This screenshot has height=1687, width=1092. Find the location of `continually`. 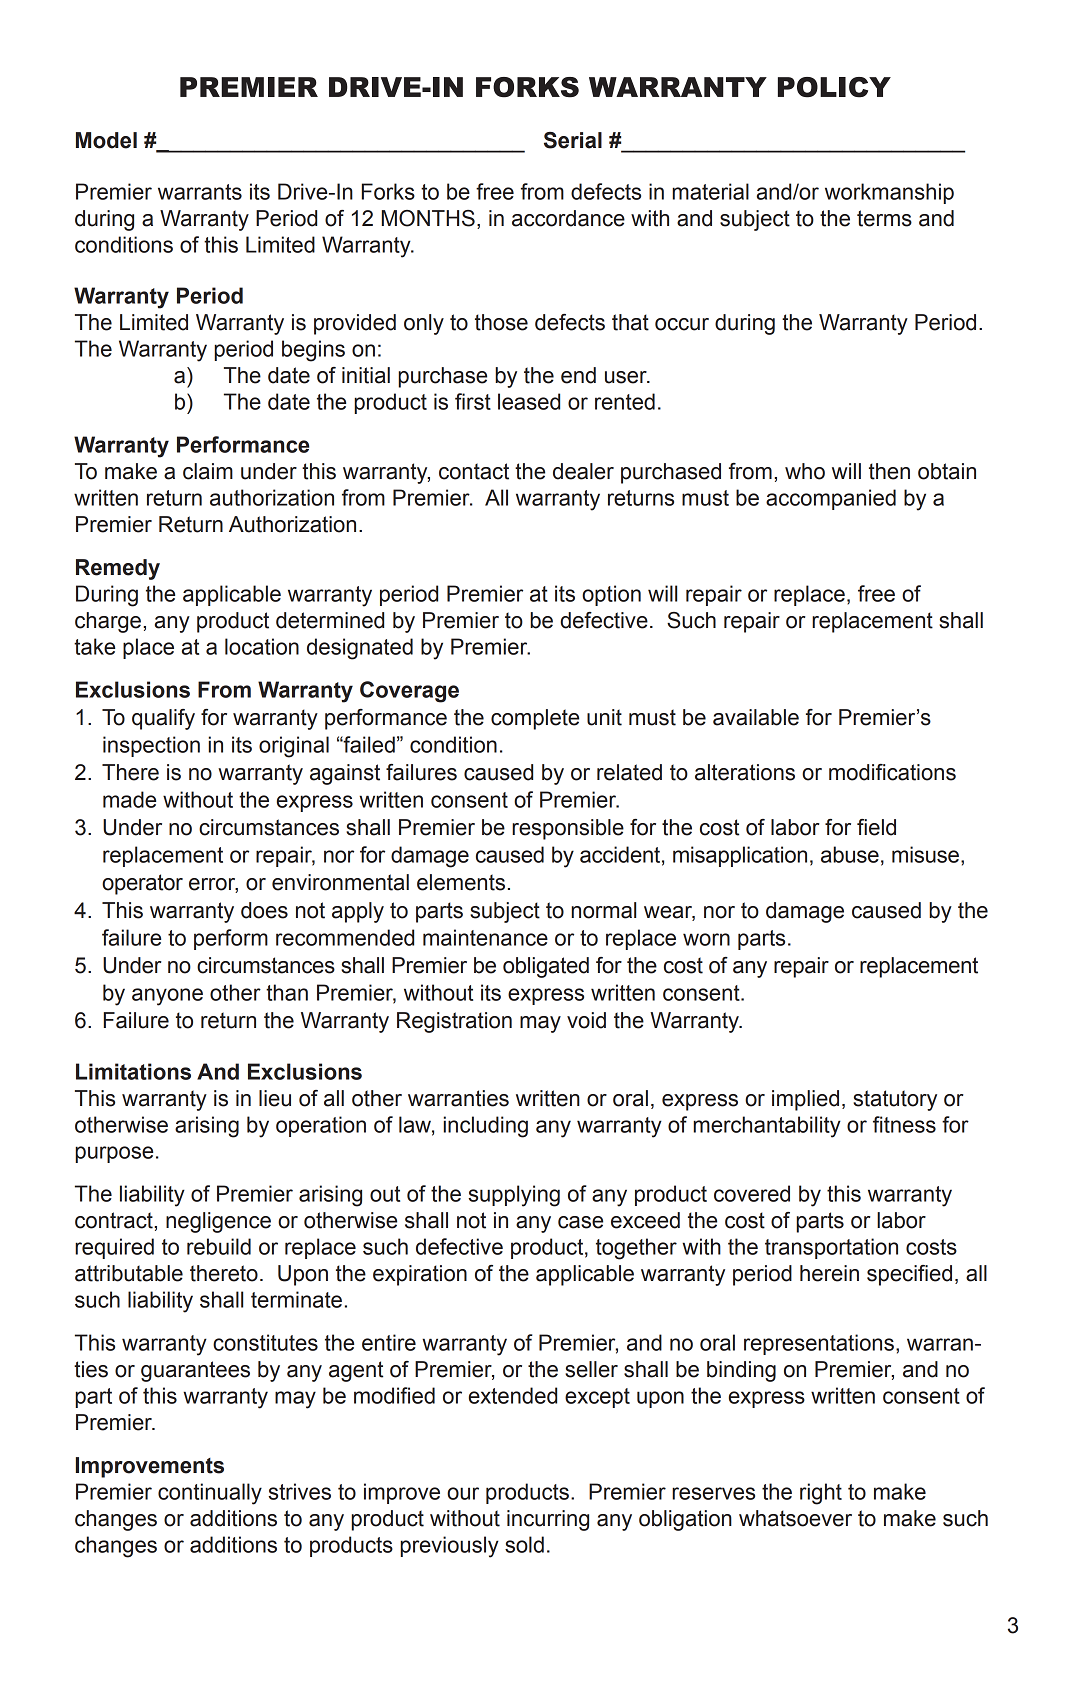

continually is located at coordinates (210, 1494).
